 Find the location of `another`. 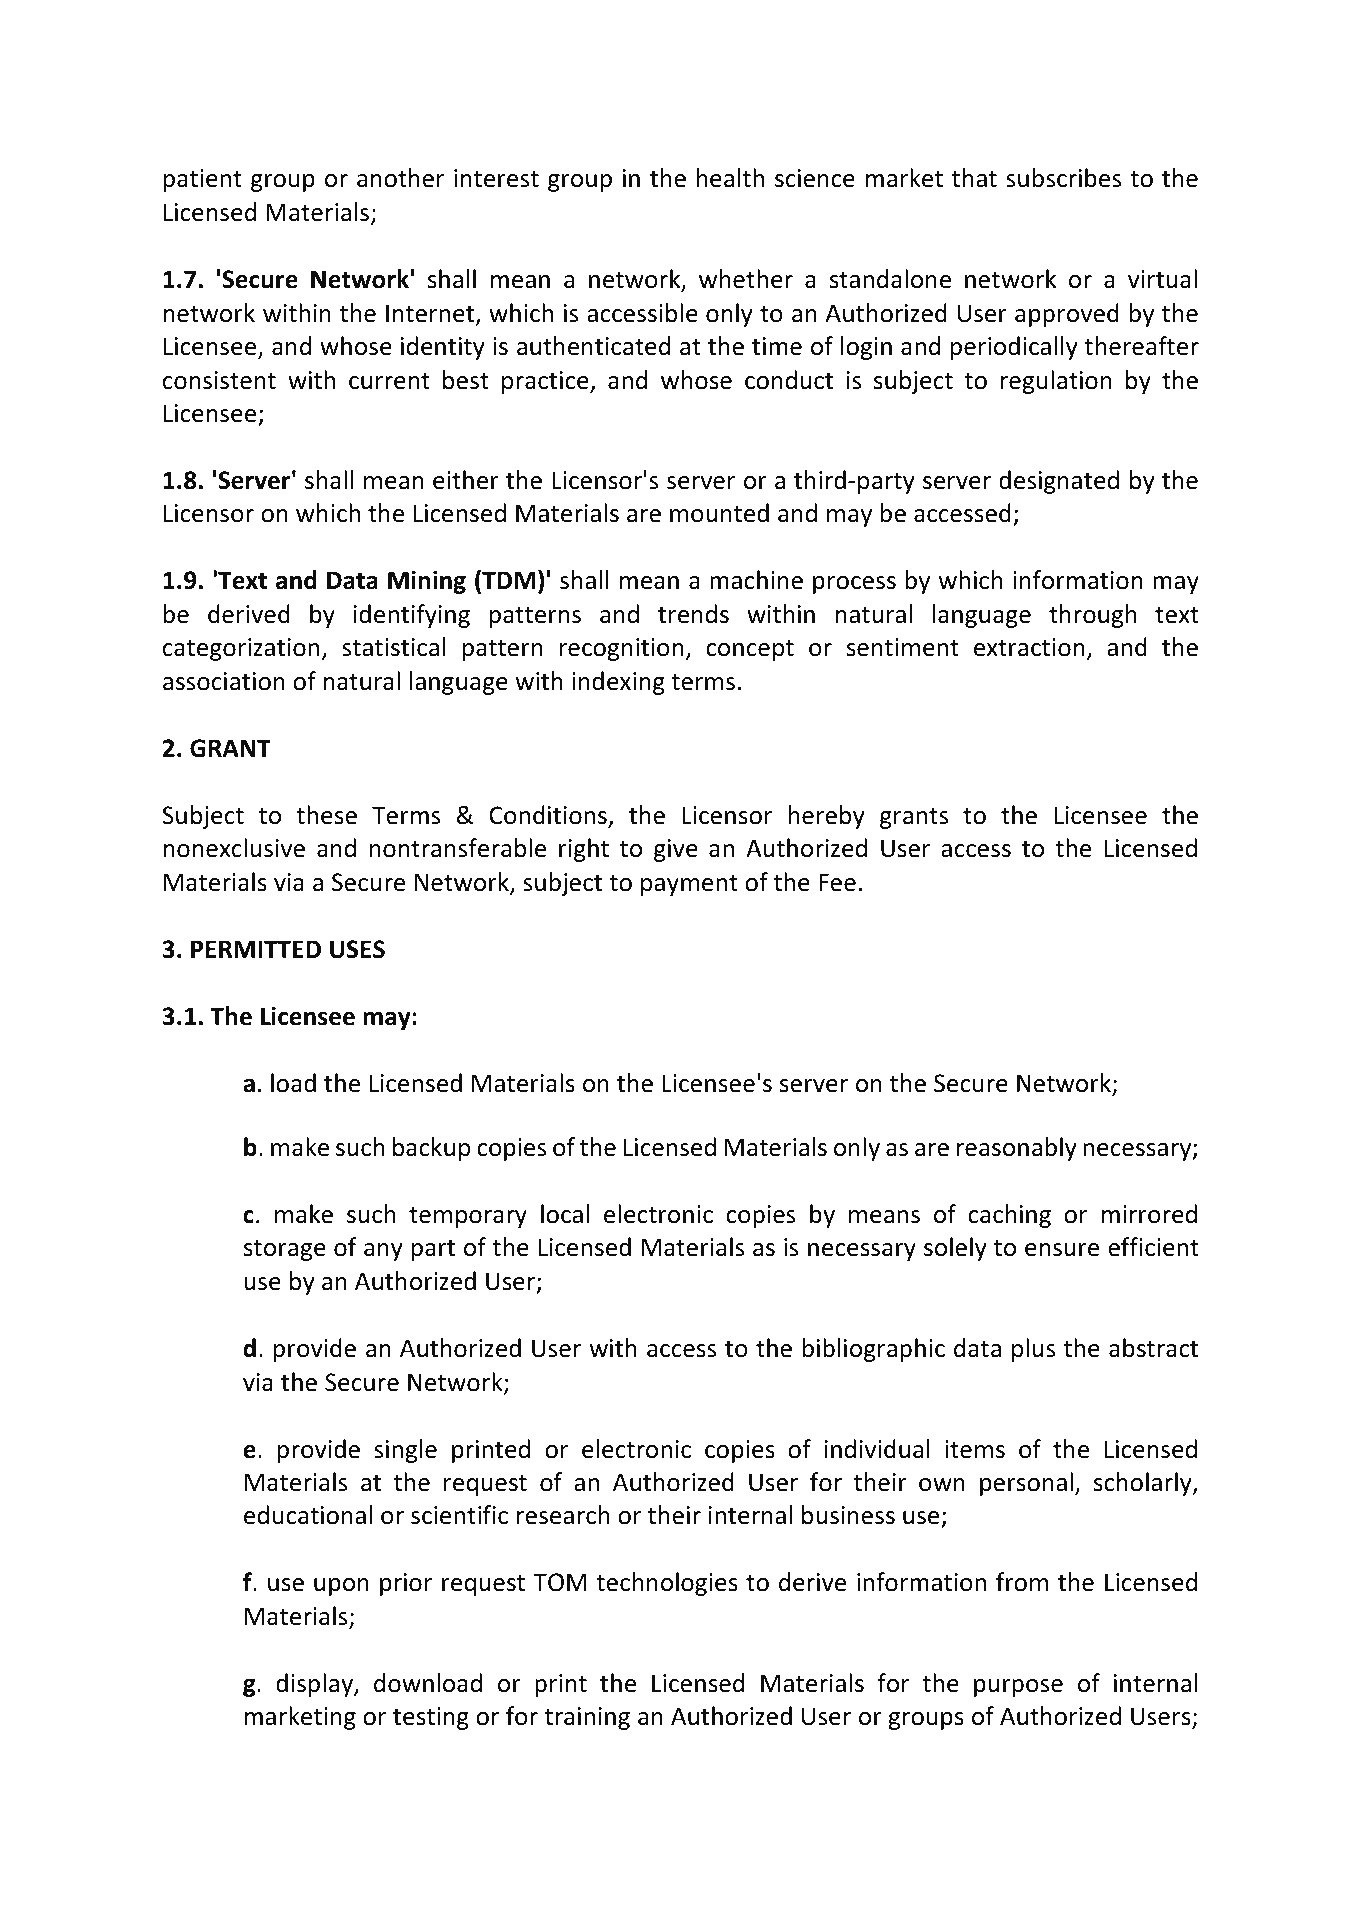

another is located at coordinates (400, 178).
